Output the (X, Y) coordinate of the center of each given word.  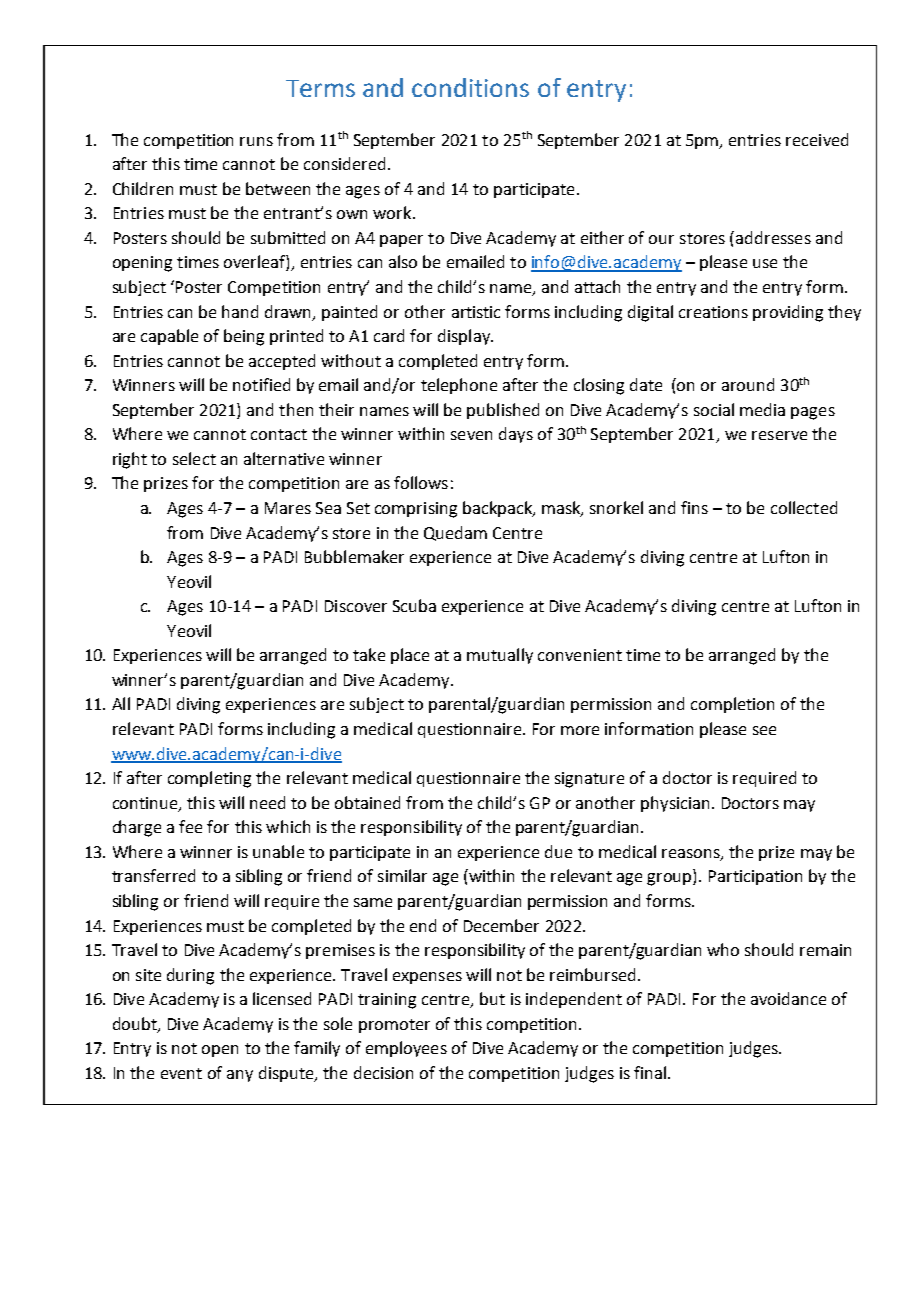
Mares (288, 508)
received (817, 139)
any (240, 1076)
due (558, 851)
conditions (470, 87)
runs (256, 141)
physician (675, 804)
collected (804, 507)
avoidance (788, 998)
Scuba (414, 605)
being (244, 337)
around (748, 384)
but (492, 998)
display (465, 337)
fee (190, 826)
